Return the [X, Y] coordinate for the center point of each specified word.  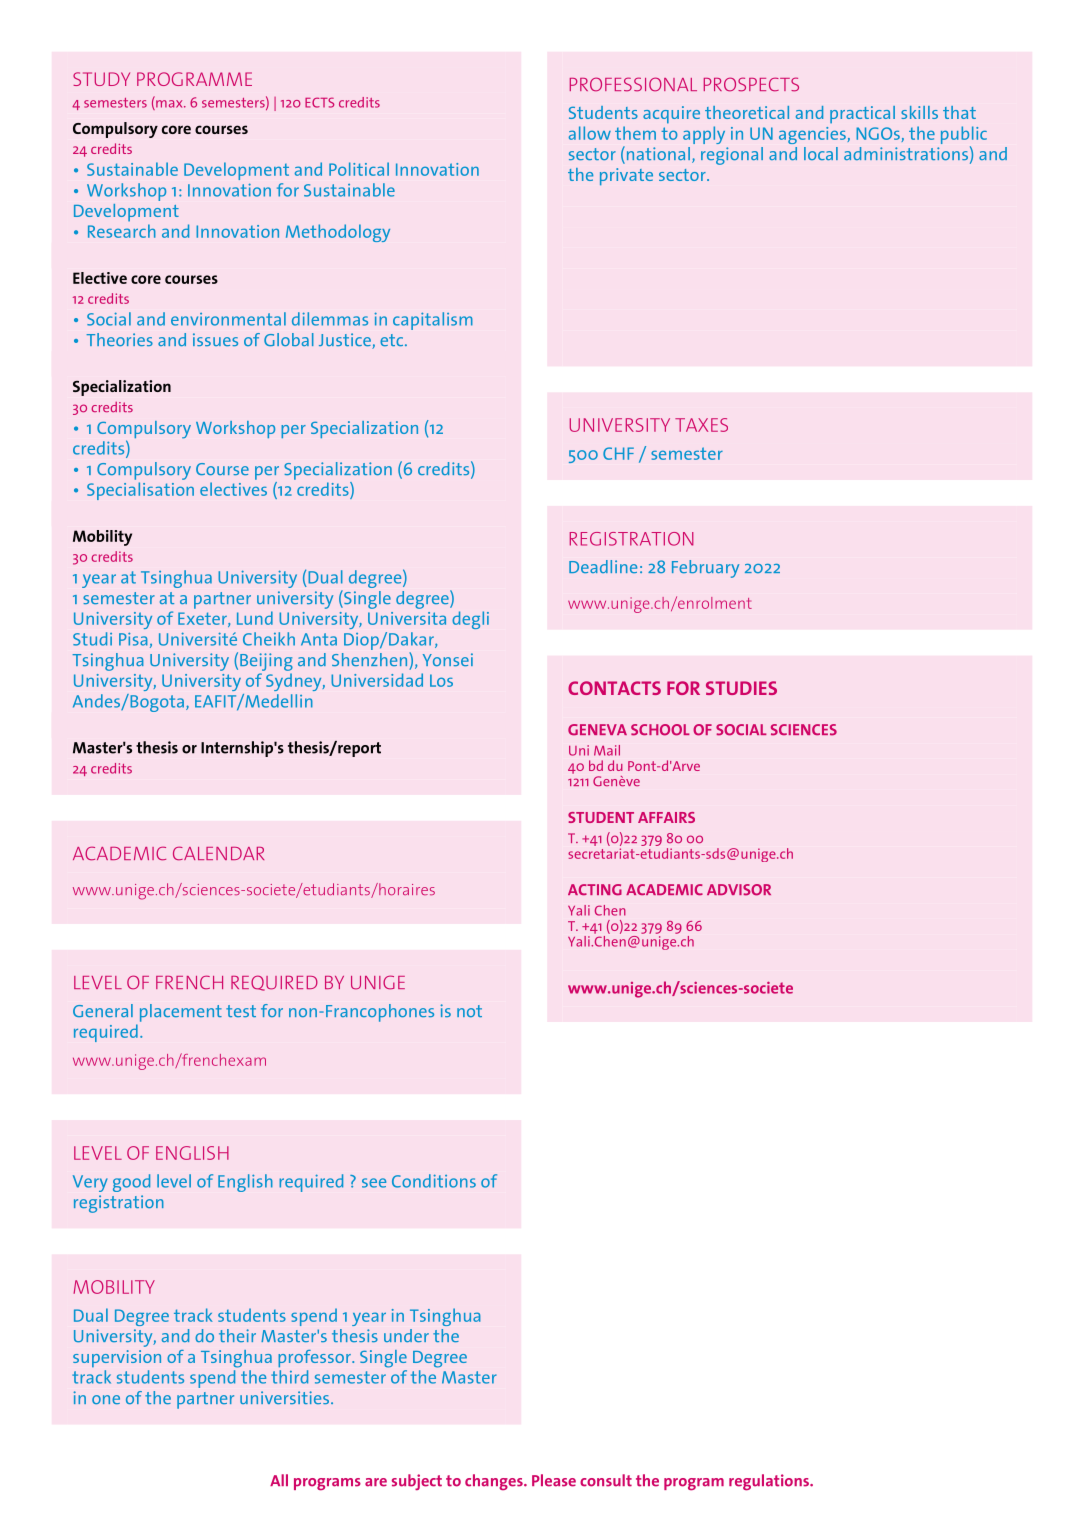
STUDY [101, 79]
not [469, 1011]
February [705, 569]
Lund [255, 618]
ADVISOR [739, 890]
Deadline [603, 566]
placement [181, 1013]
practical [862, 115]
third [289, 1377]
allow [590, 133]
